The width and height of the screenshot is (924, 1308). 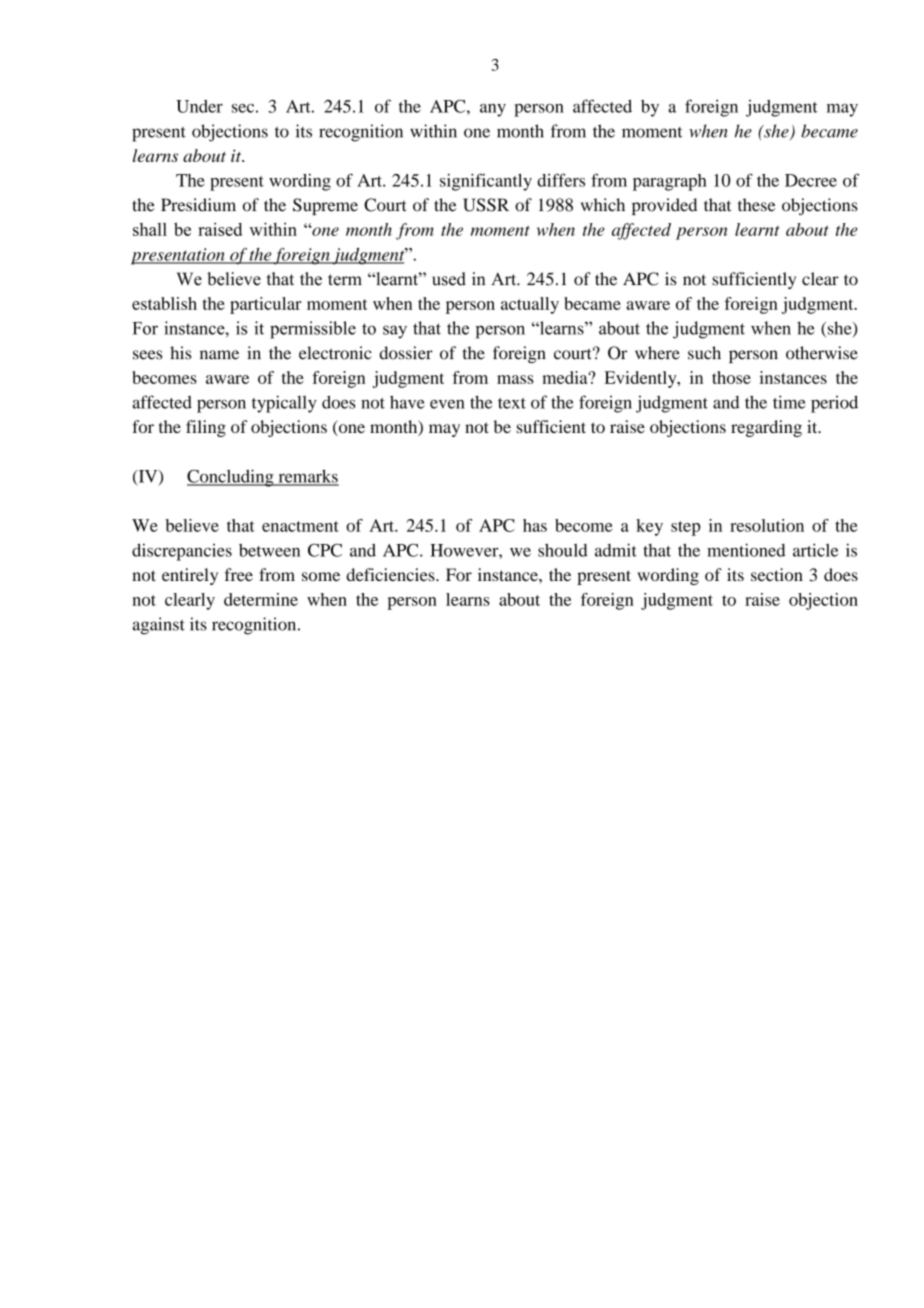 I want to click on those, so click(x=731, y=377).
